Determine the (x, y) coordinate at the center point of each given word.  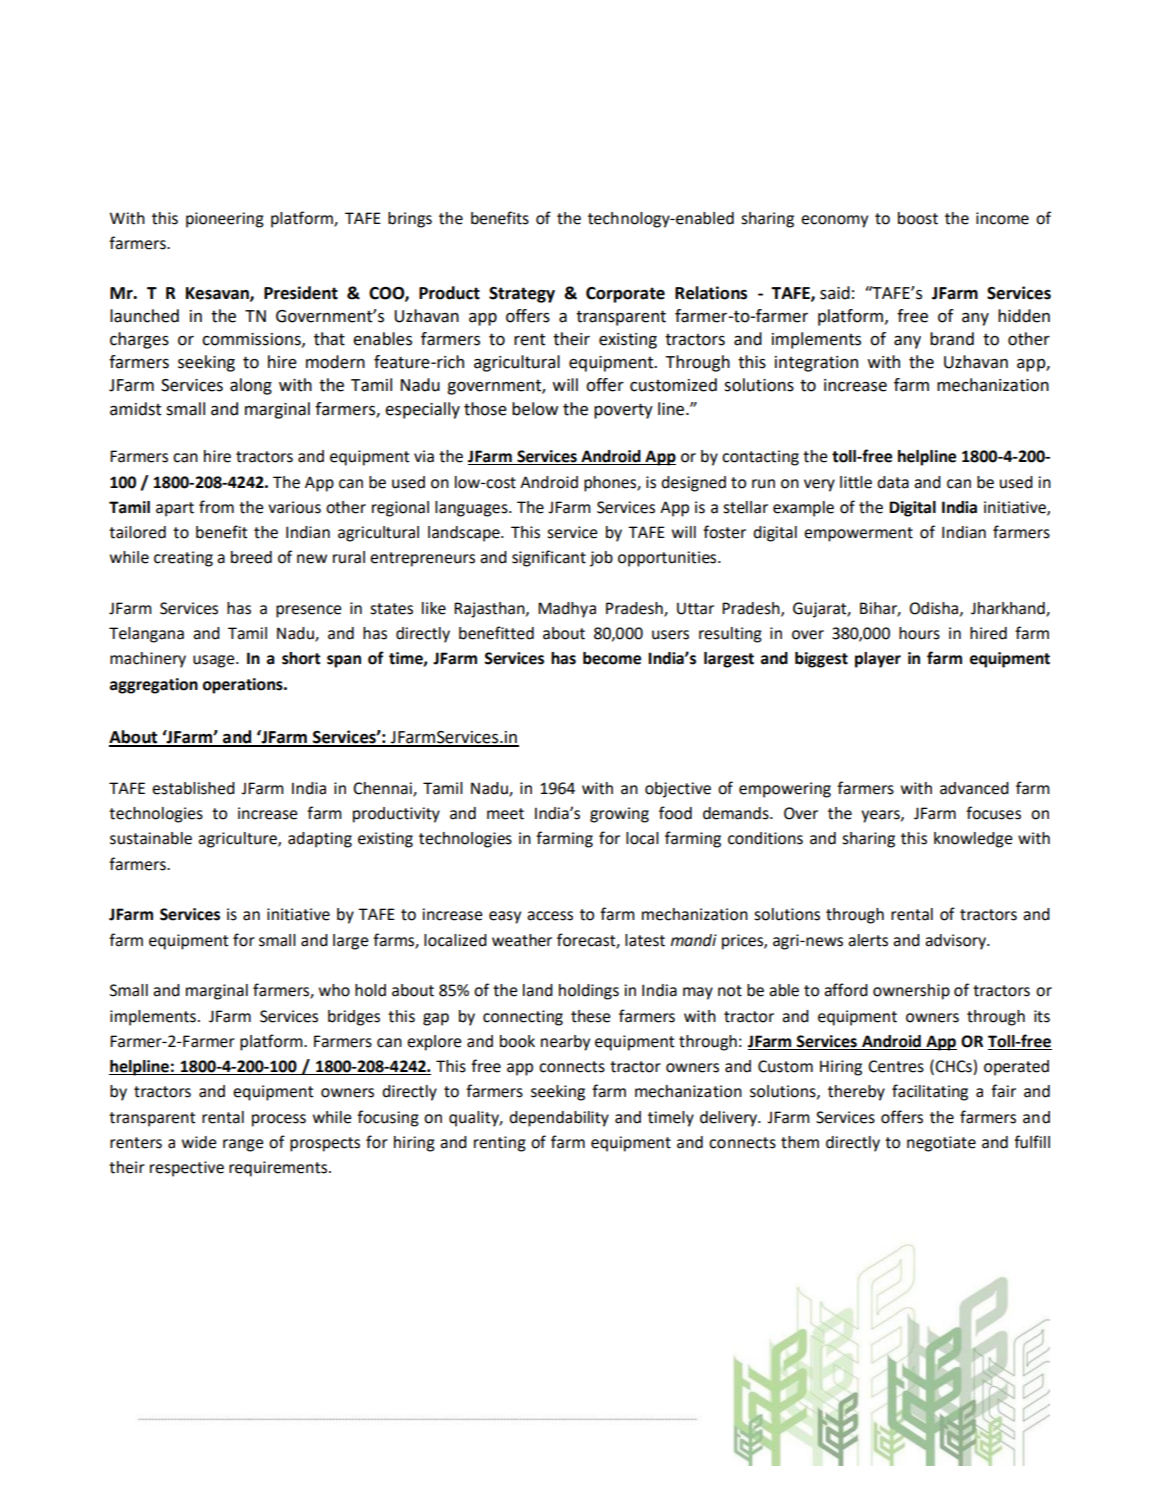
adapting (320, 840)
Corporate (625, 295)
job (601, 559)
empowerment (858, 534)
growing (619, 815)
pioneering (225, 220)
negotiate (941, 1144)
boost (918, 218)
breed (251, 557)
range (243, 1145)
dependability (559, 1119)
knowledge (973, 840)
